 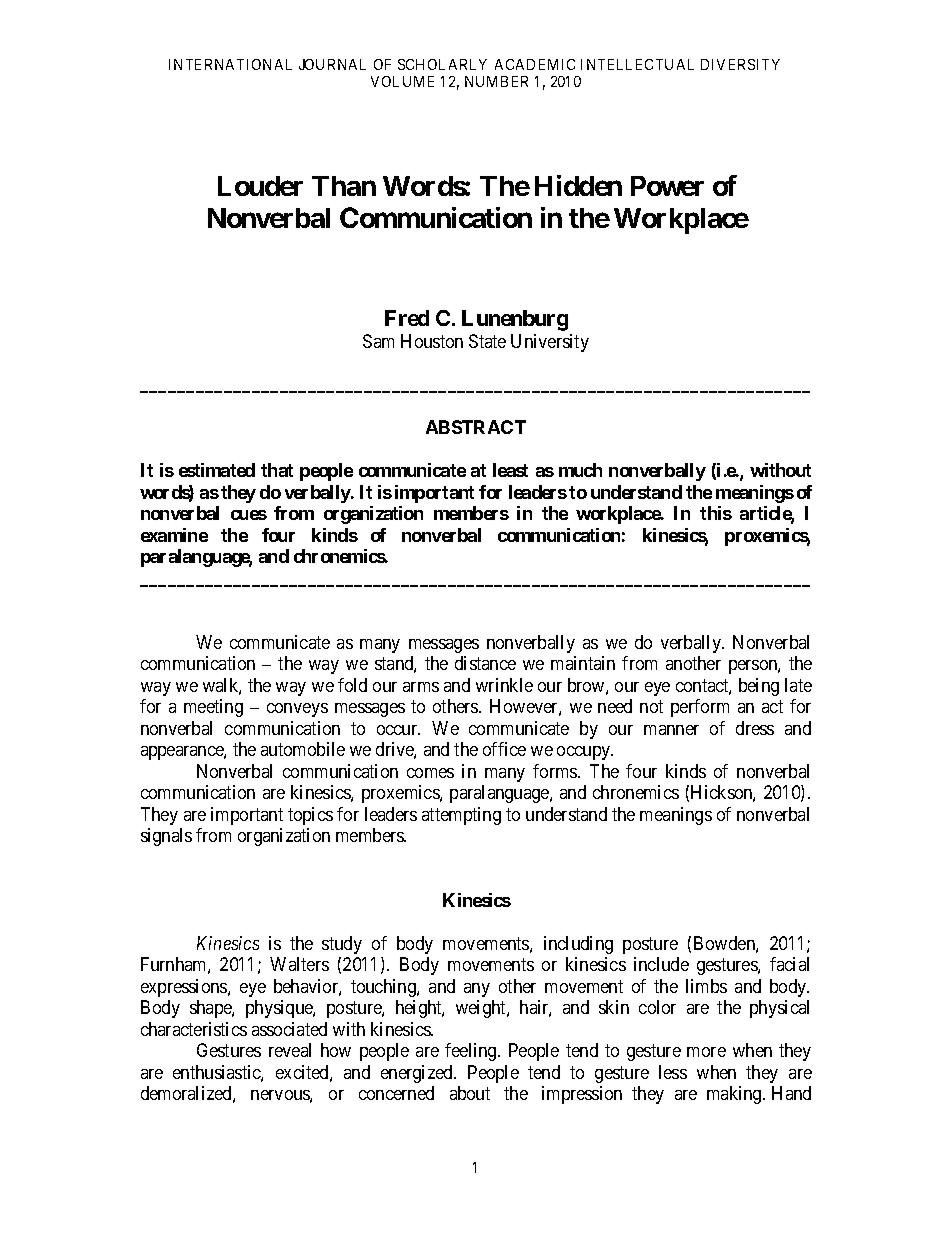 What do you see at coordinates (290, 1050) in the document?
I see `reveal` at bounding box center [290, 1050].
